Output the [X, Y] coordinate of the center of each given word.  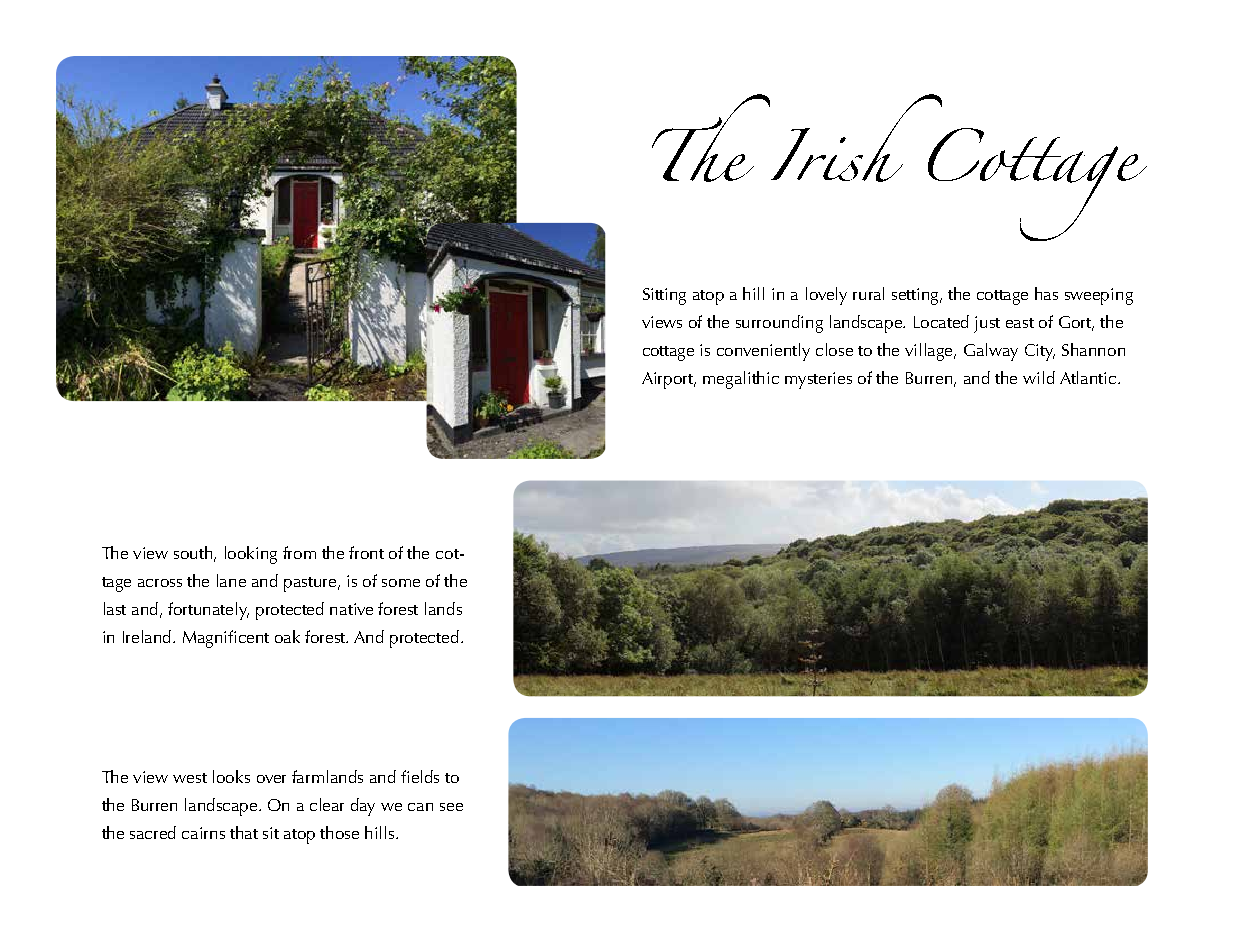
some [401, 583]
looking [251, 555]
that [244, 832]
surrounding [779, 324]
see [451, 807]
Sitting [664, 296]
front [366, 552]
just [987, 324]
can [420, 807]
